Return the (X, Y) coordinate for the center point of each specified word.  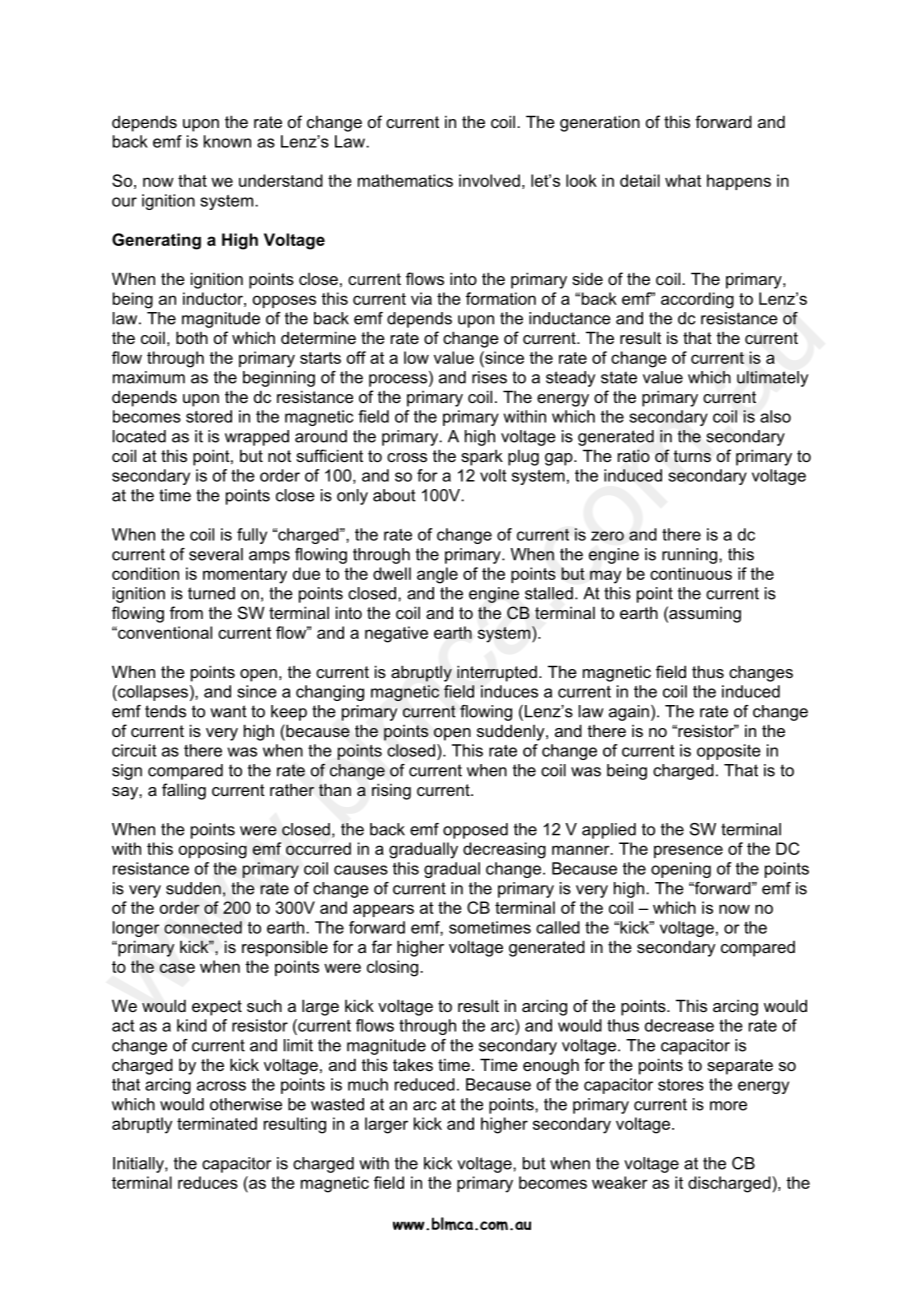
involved (489, 180)
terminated (217, 1123)
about (394, 495)
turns (692, 456)
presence (688, 851)
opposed (475, 831)
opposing (213, 850)
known (227, 141)
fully (252, 536)
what (683, 180)
